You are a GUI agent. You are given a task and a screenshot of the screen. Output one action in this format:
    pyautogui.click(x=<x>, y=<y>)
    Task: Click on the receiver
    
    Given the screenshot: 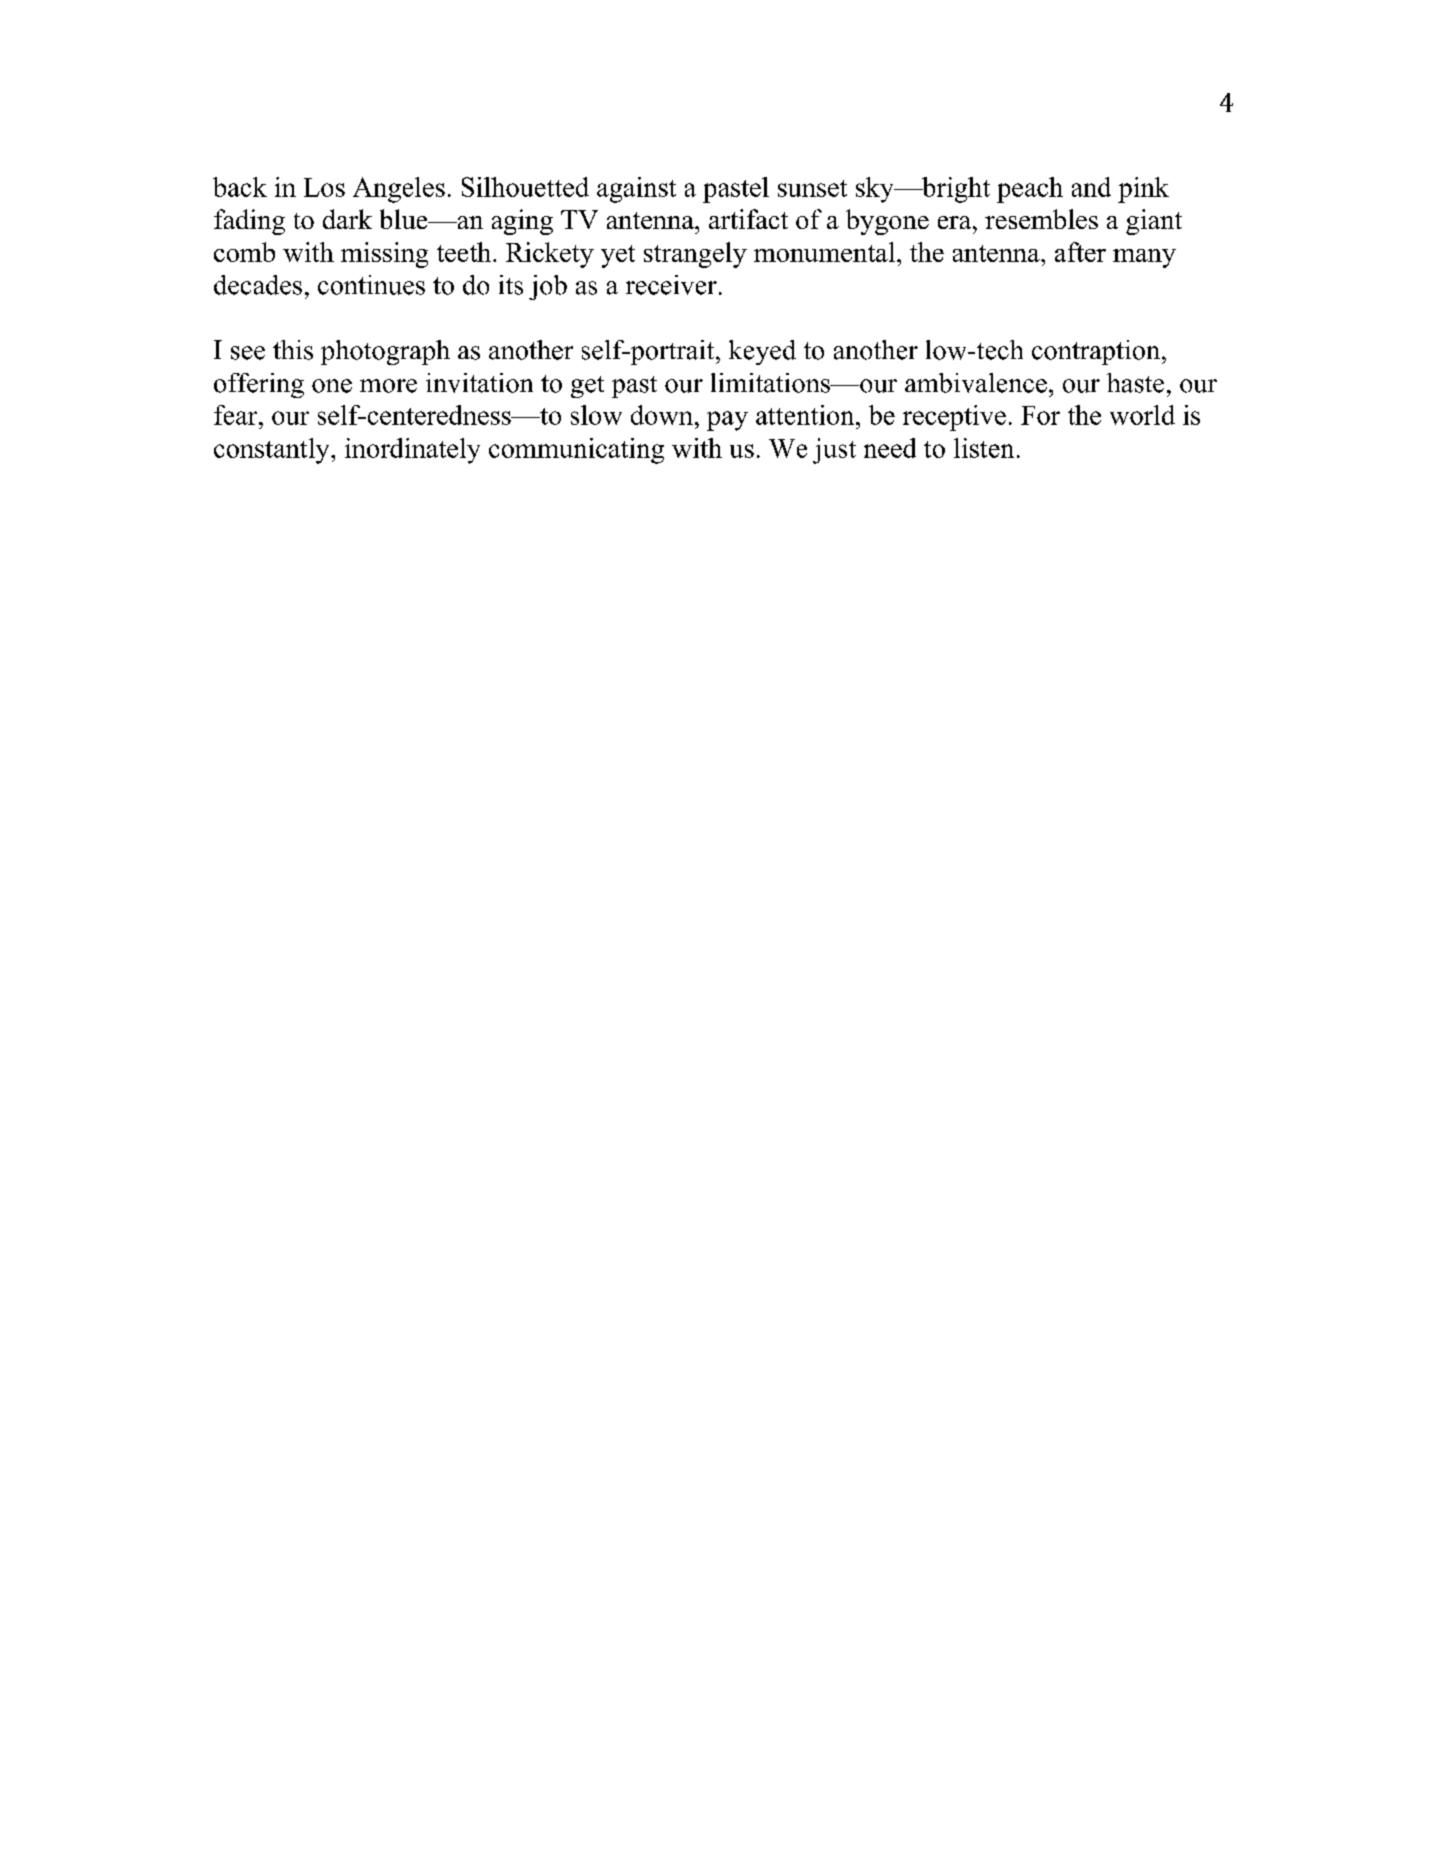 What is the action you would take?
    pyautogui.click(x=671, y=285)
